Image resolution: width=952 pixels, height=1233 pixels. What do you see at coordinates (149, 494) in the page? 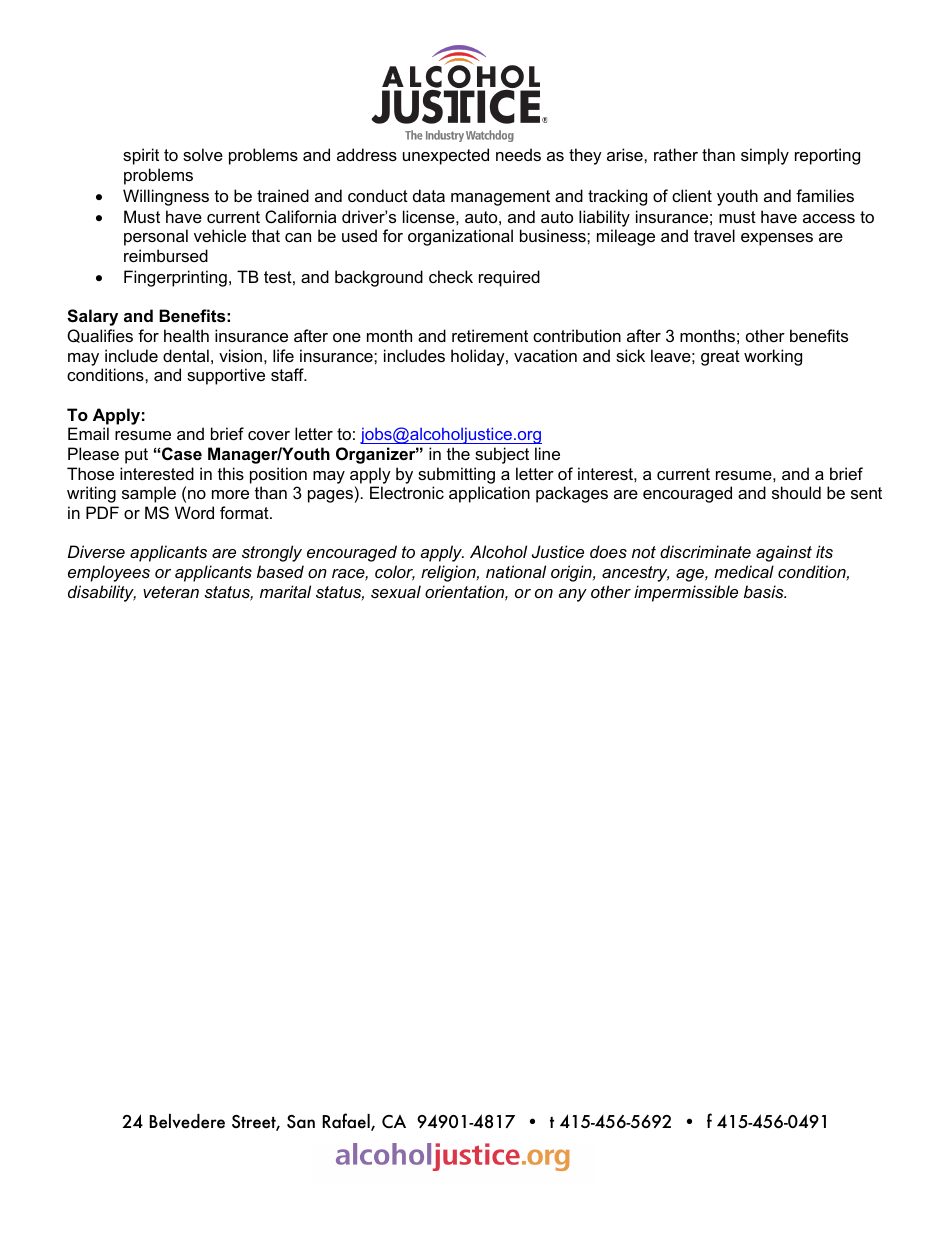
I see `sample` at bounding box center [149, 494].
